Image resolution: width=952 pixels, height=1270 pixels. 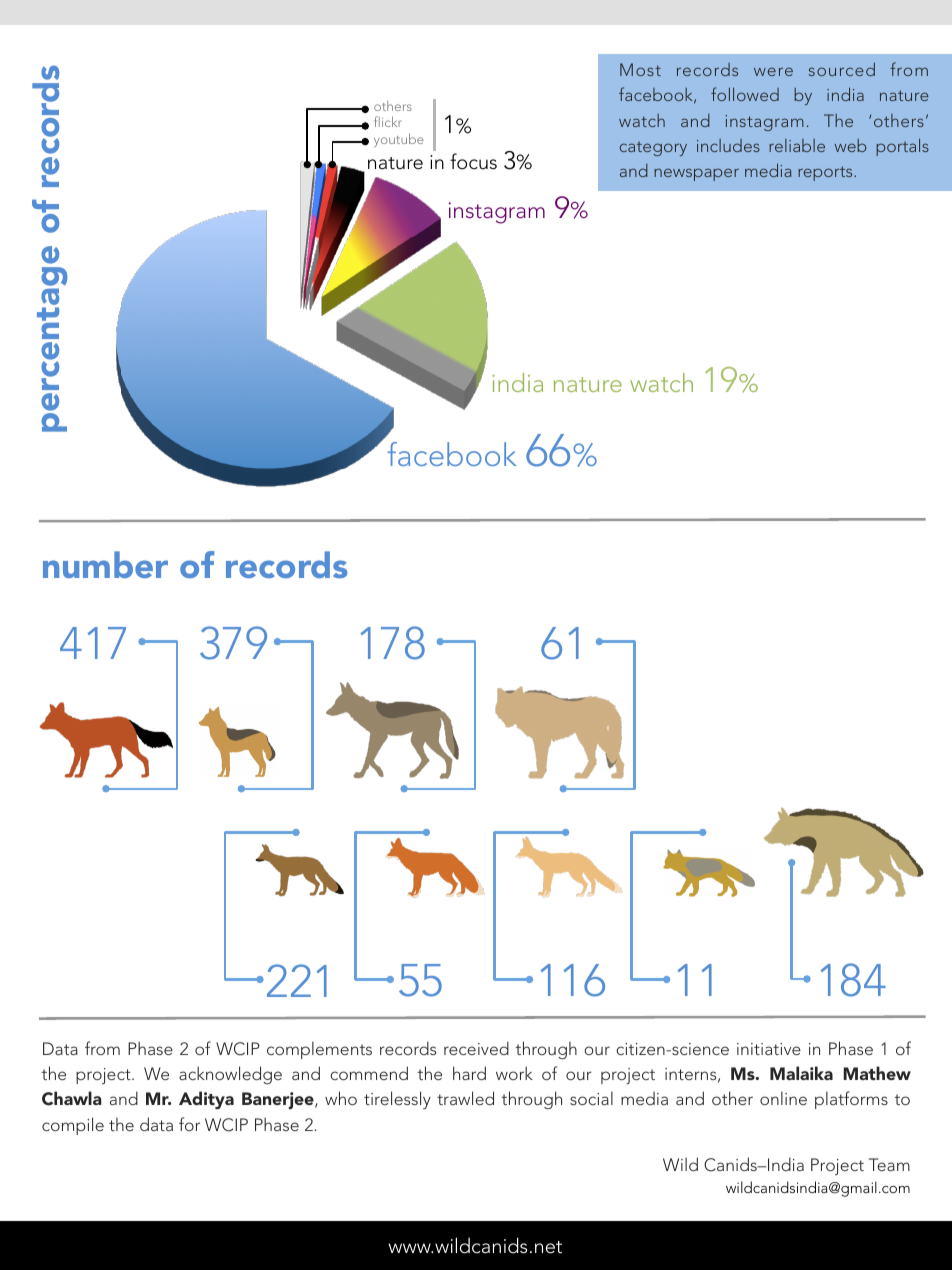 What do you see at coordinates (388, 121) in the image?
I see `flickr` at bounding box center [388, 121].
